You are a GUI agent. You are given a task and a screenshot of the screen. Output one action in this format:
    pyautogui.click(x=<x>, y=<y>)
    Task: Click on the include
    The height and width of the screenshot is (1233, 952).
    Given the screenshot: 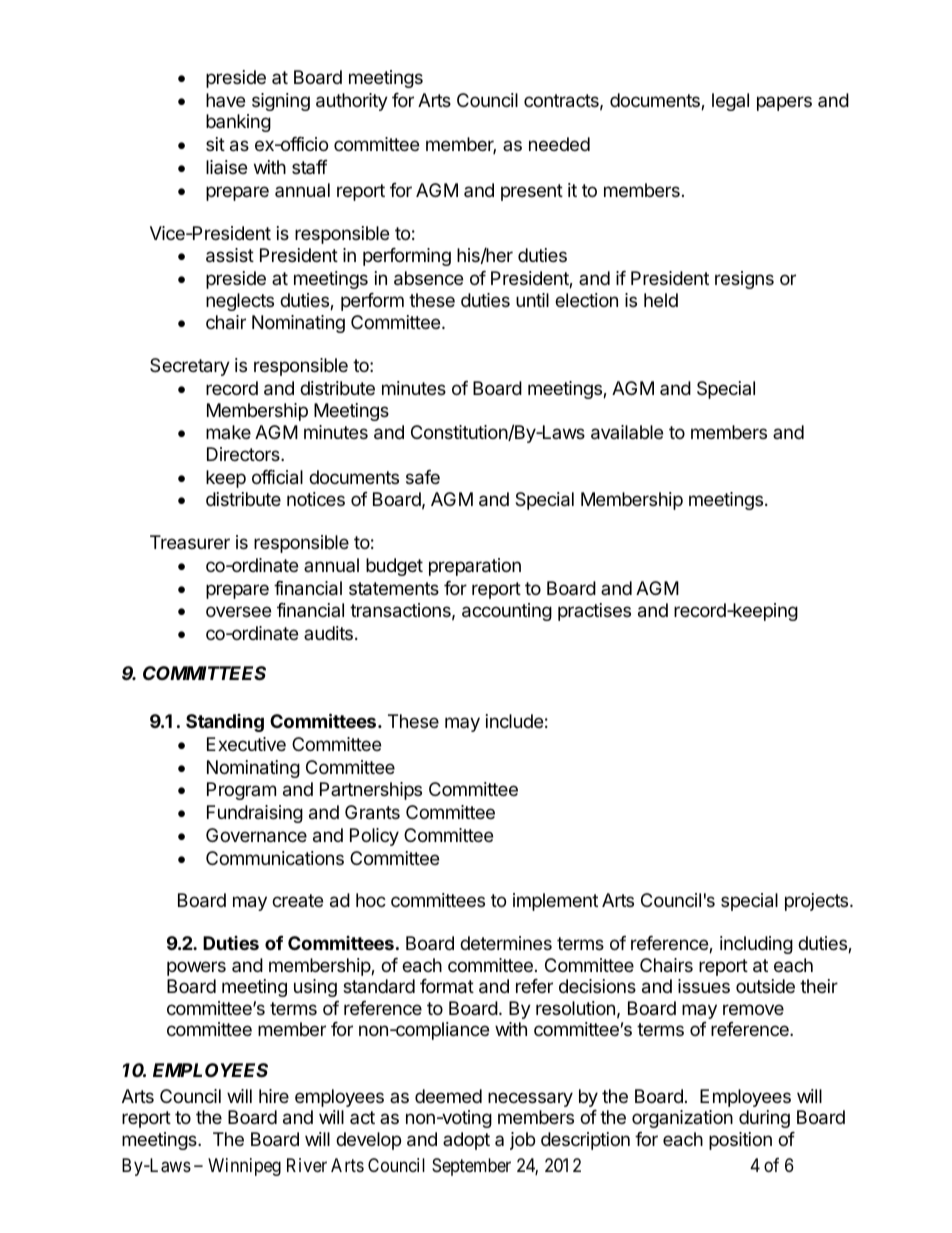 What is the action you would take?
    pyautogui.click(x=514, y=721)
